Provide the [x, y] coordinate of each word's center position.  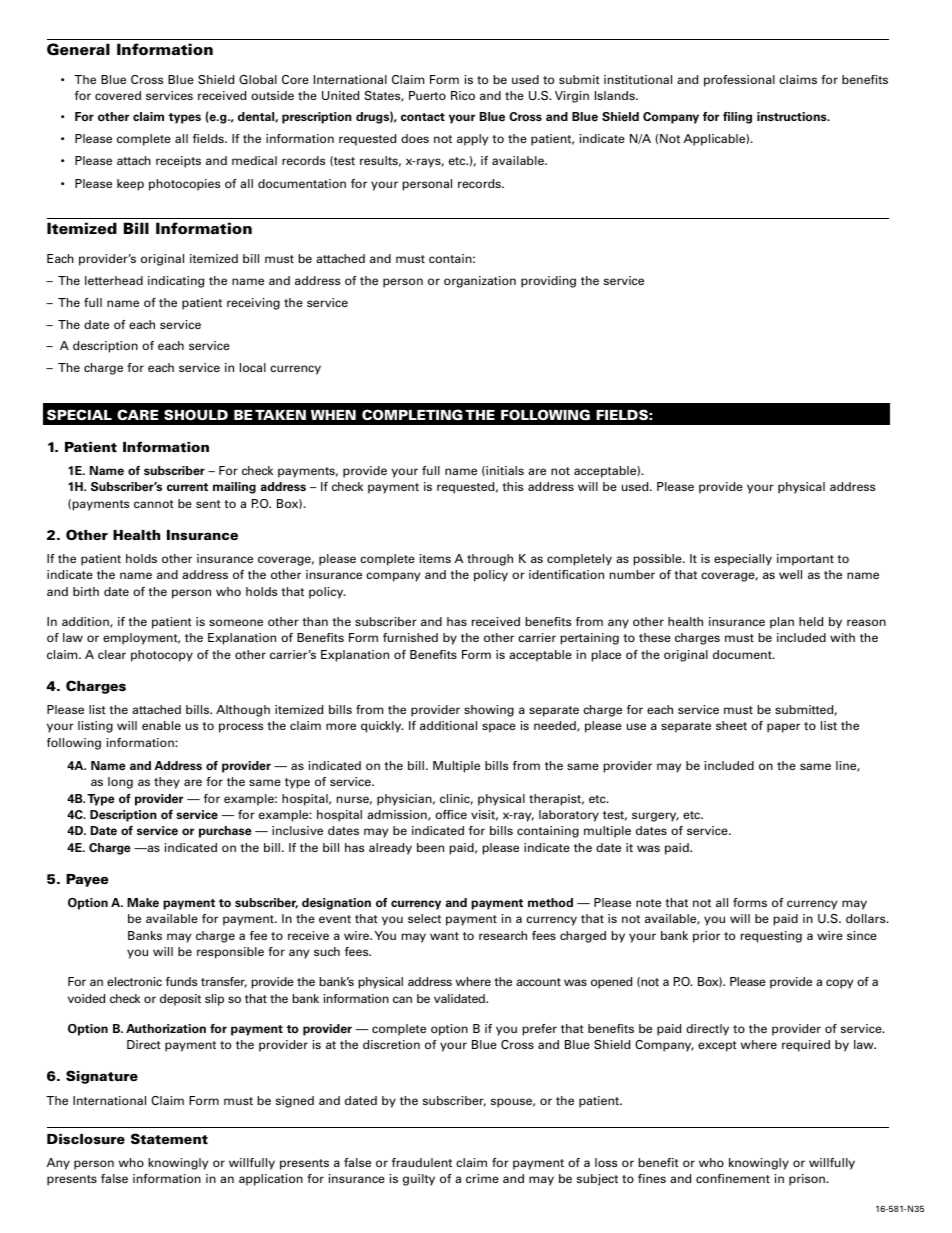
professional [739, 81]
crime [482, 1178]
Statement [169, 1138]
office [451, 814]
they [167, 783]
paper [783, 728]
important [805, 560]
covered [118, 95]
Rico [463, 95]
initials [504, 471]
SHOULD [196, 414]
